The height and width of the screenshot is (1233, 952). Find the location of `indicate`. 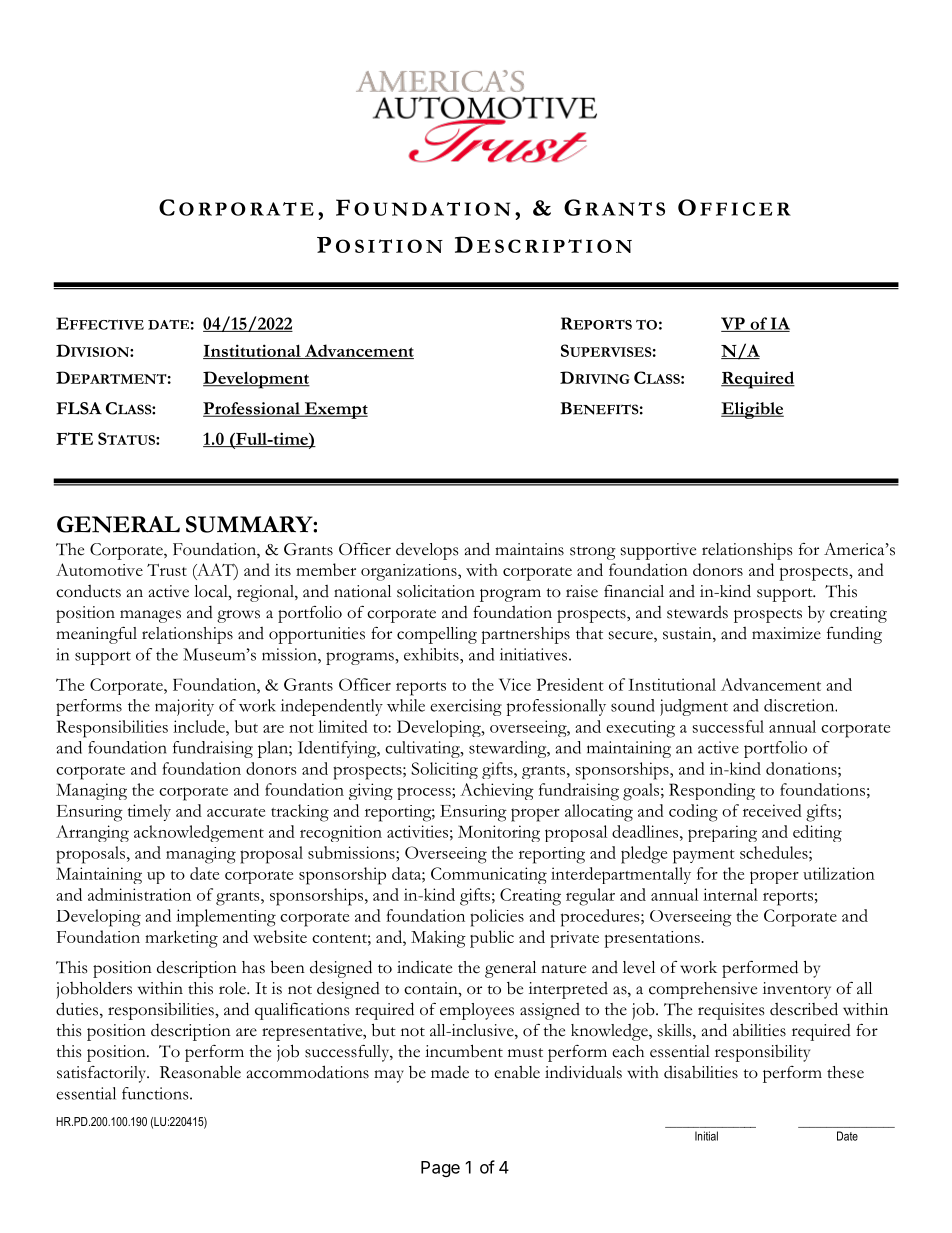

indicate is located at coordinates (424, 967).
